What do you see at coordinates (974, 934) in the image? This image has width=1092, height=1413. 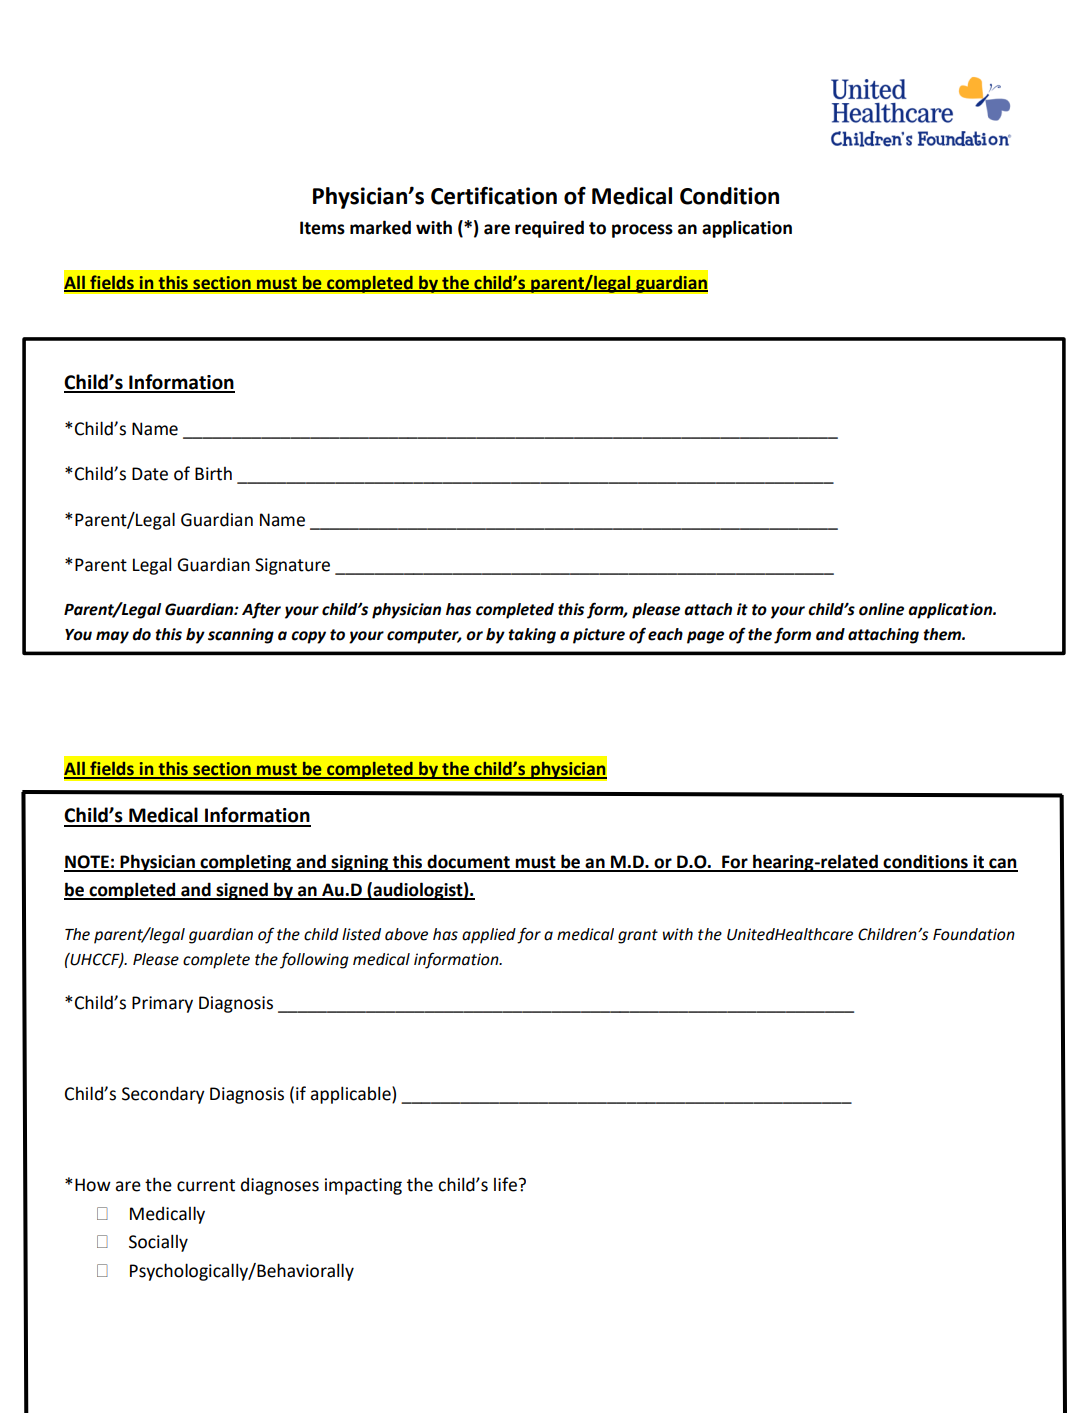 I see `Foundation` at bounding box center [974, 934].
